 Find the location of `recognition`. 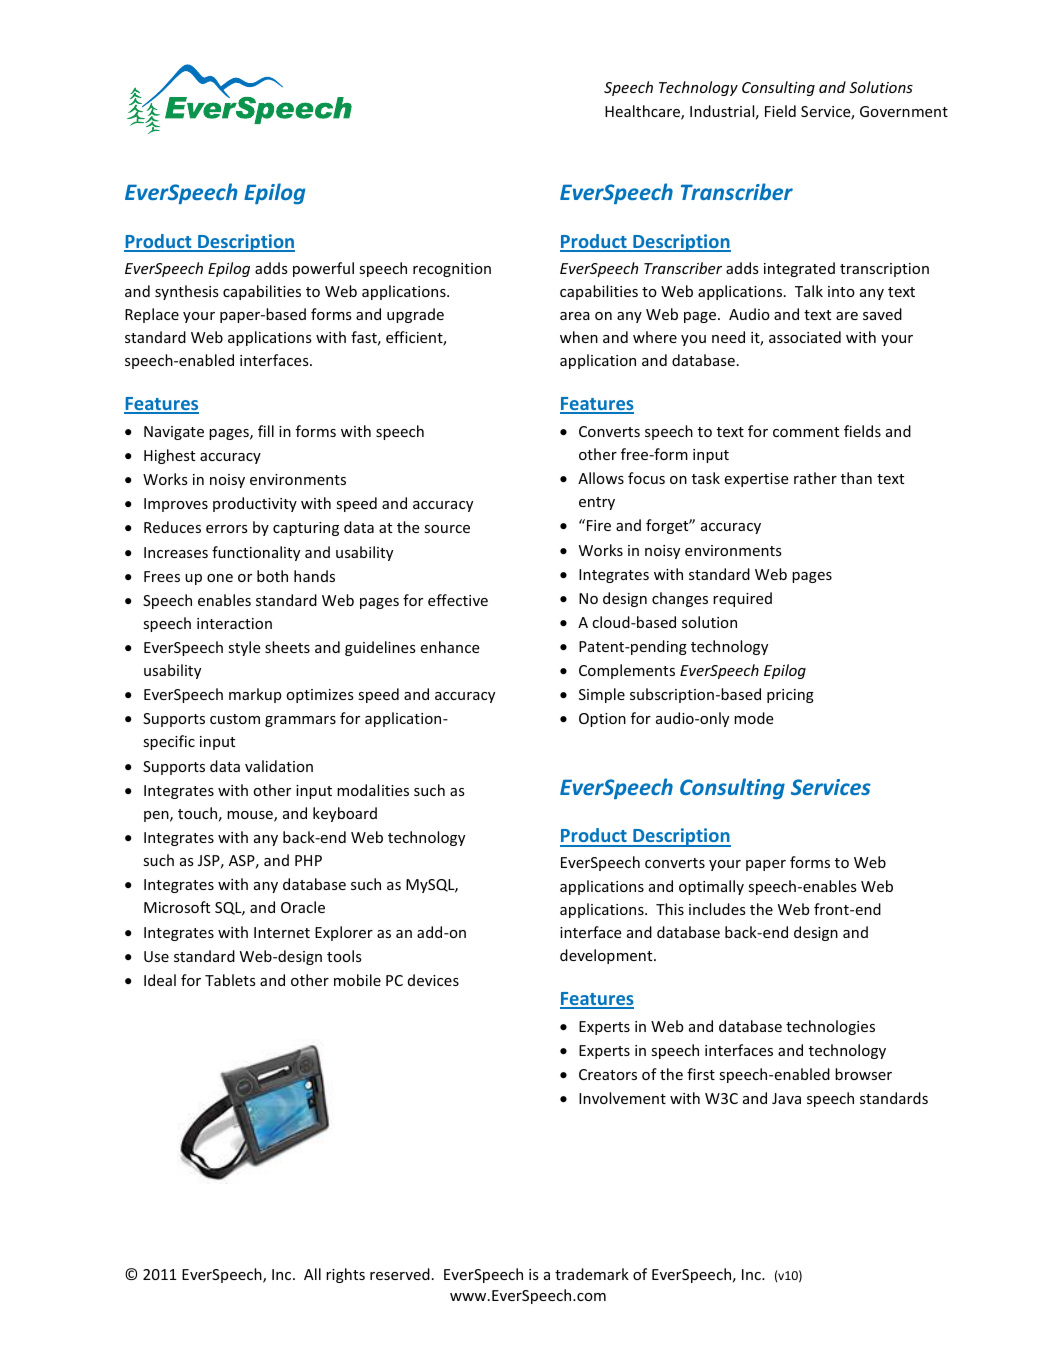

recognition is located at coordinates (452, 270).
